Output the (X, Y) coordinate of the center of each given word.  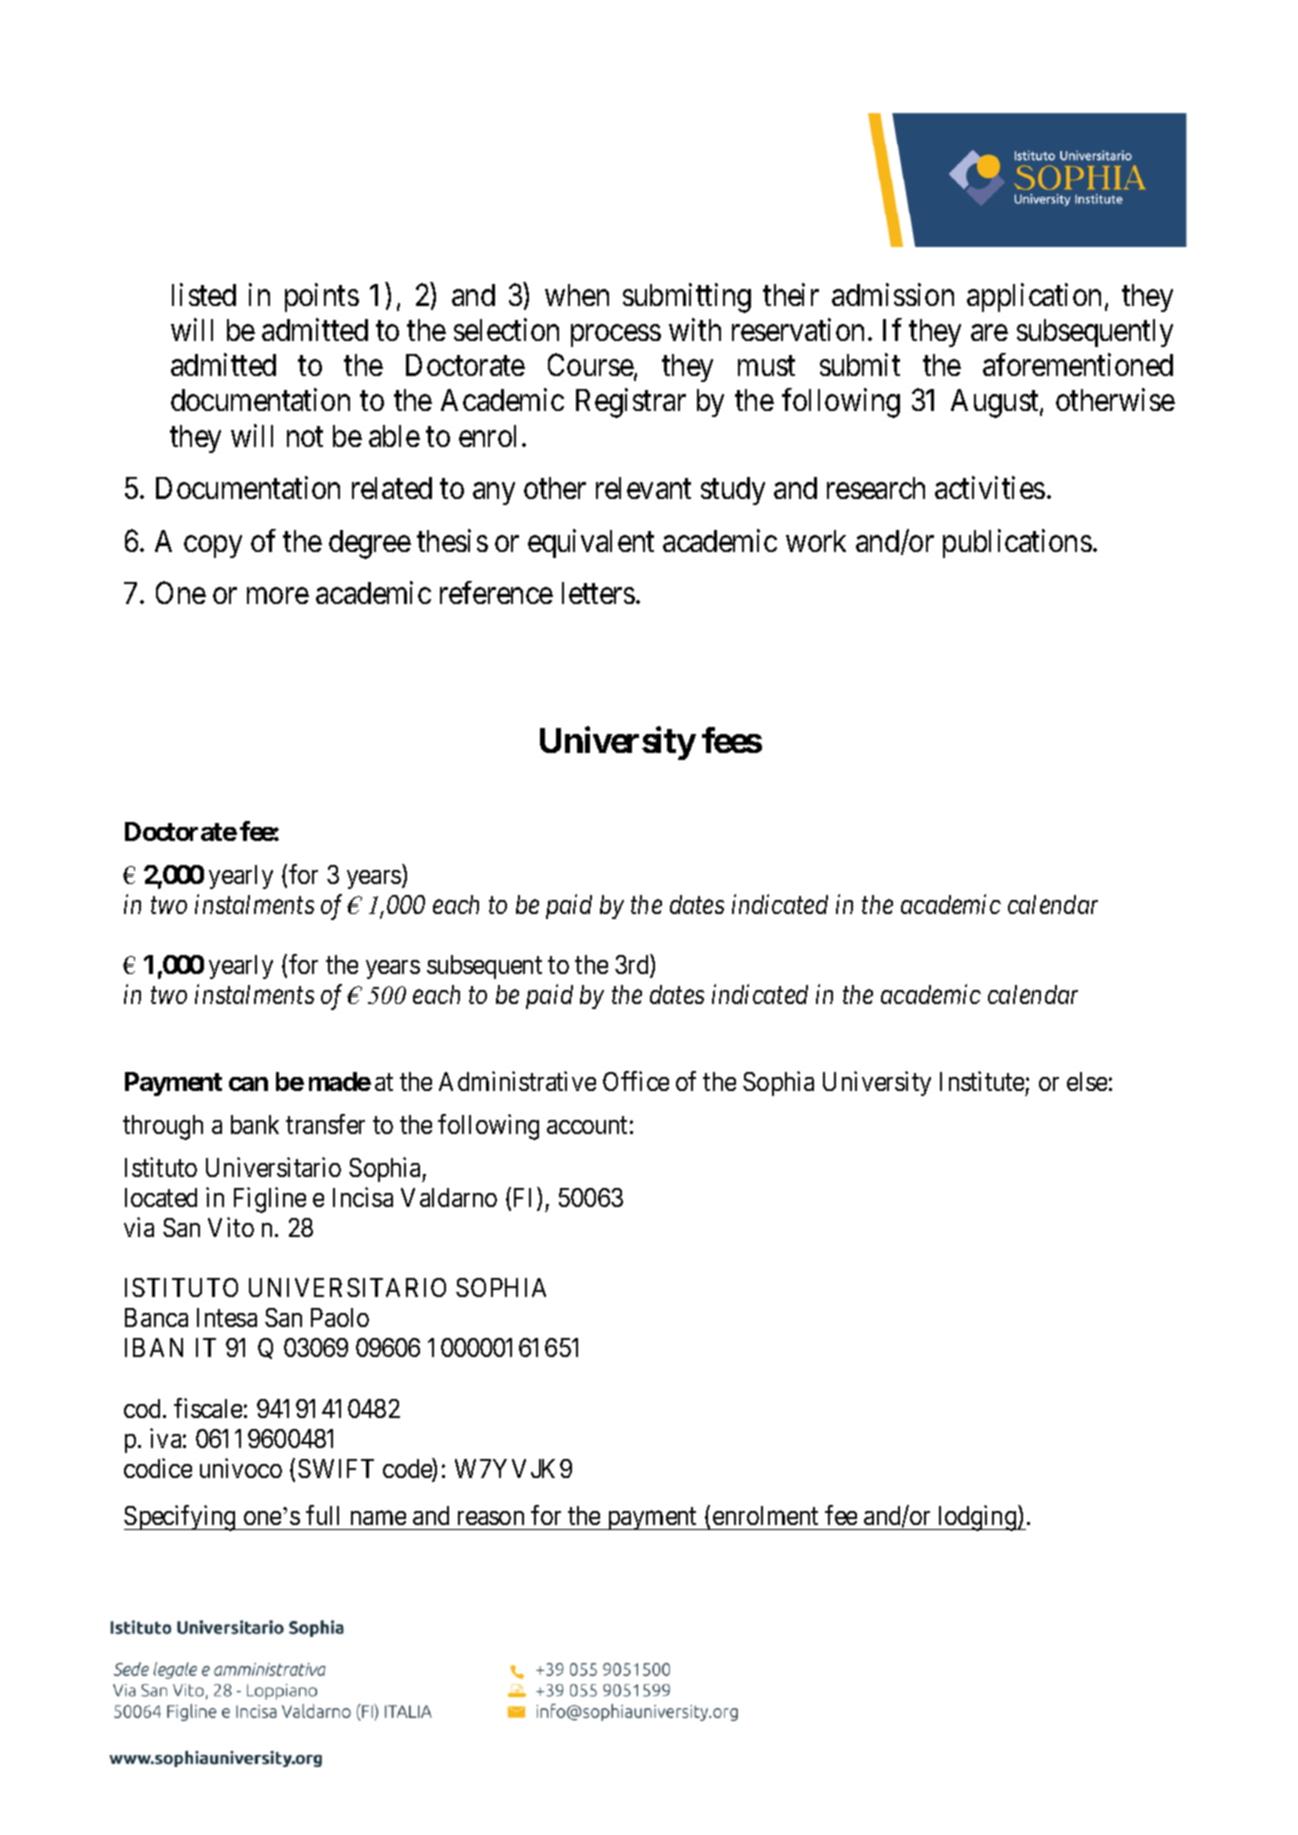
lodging (977, 1518)
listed (204, 294)
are (989, 333)
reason (491, 1518)
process (616, 336)
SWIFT (336, 1468)
